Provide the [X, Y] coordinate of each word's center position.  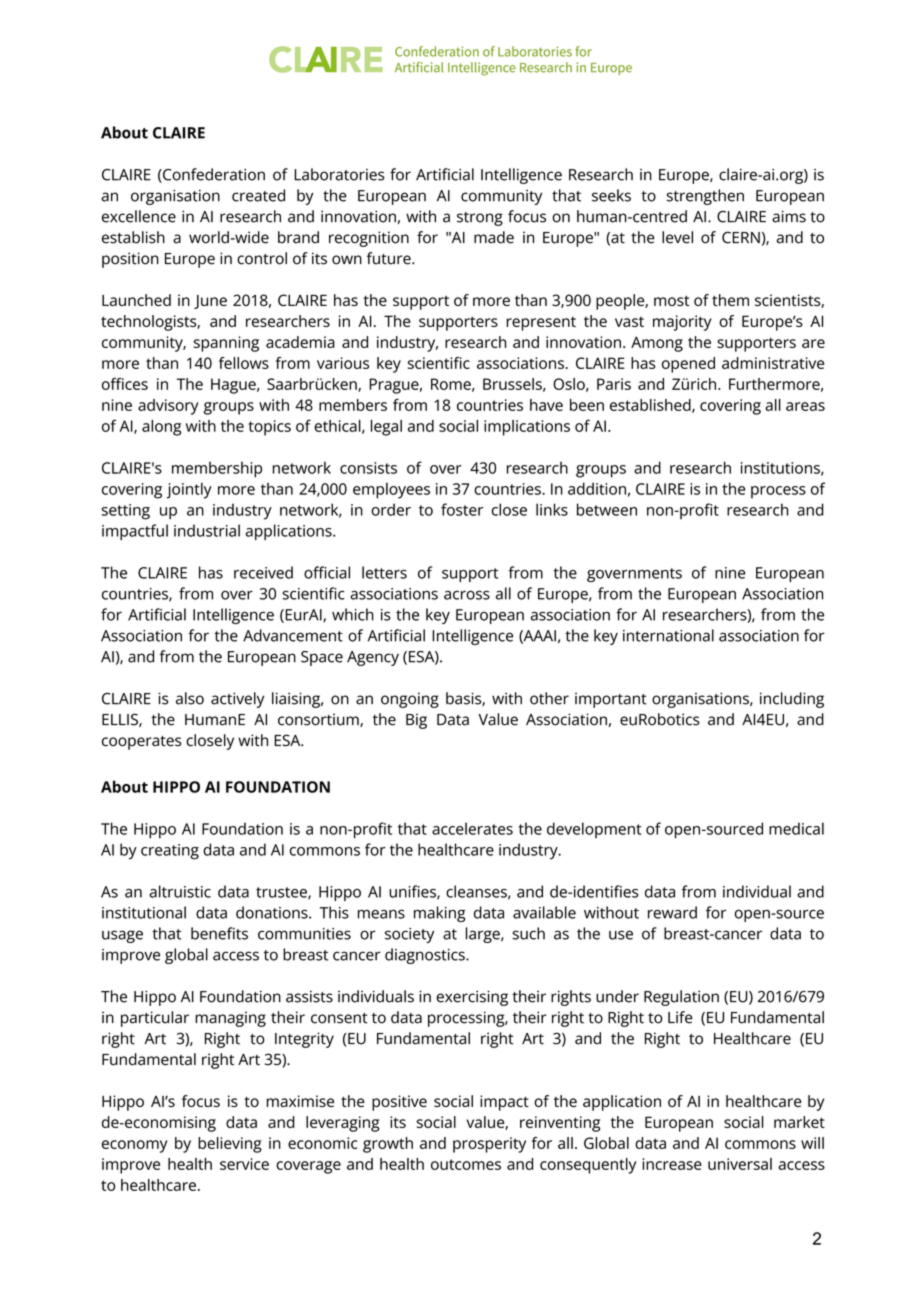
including [792, 700]
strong [480, 219]
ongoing [410, 700]
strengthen [705, 197]
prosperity [489, 1145]
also [190, 698]
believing [230, 1145]
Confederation [213, 175]
